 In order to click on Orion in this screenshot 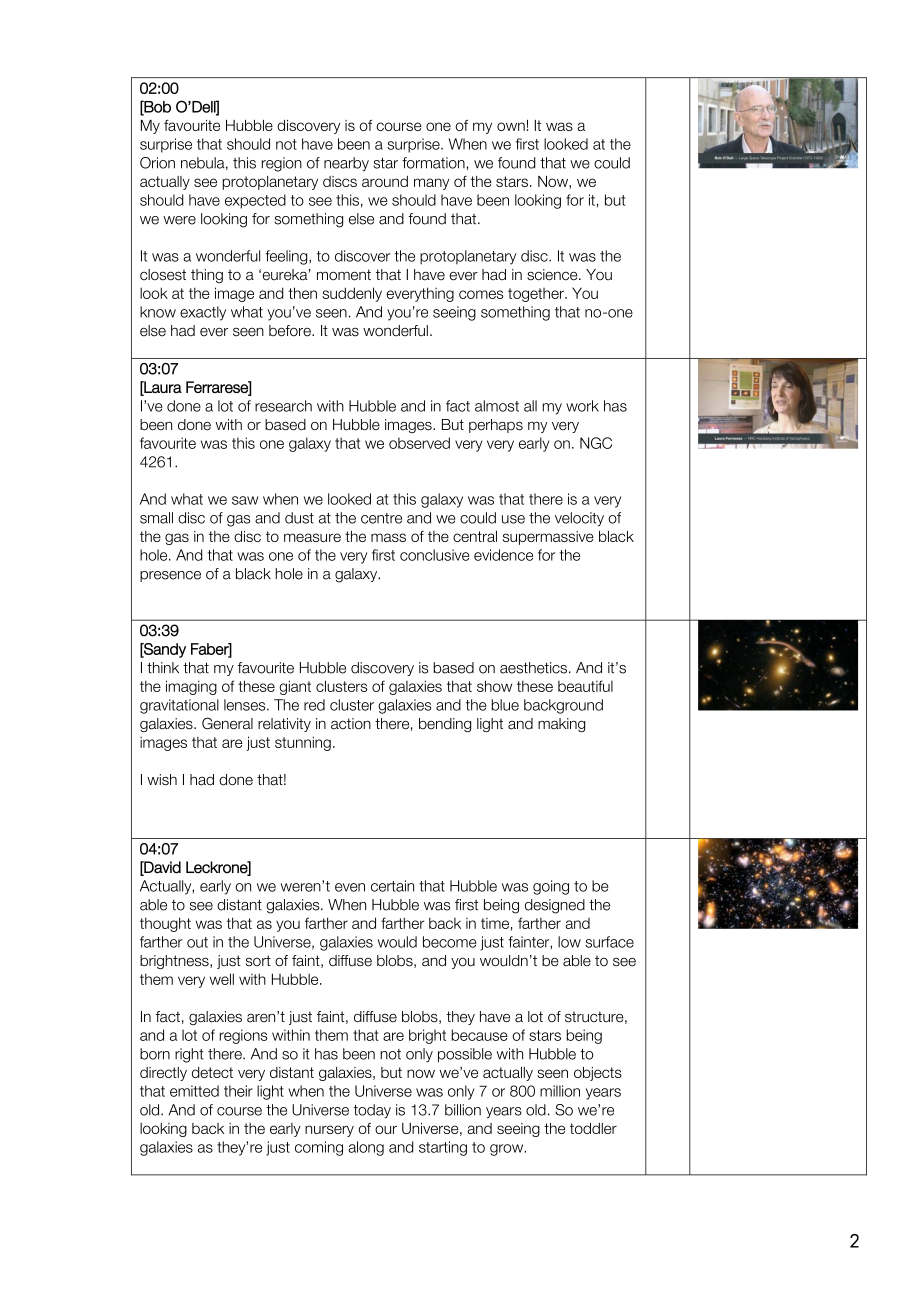, I will do `click(157, 163)`.
